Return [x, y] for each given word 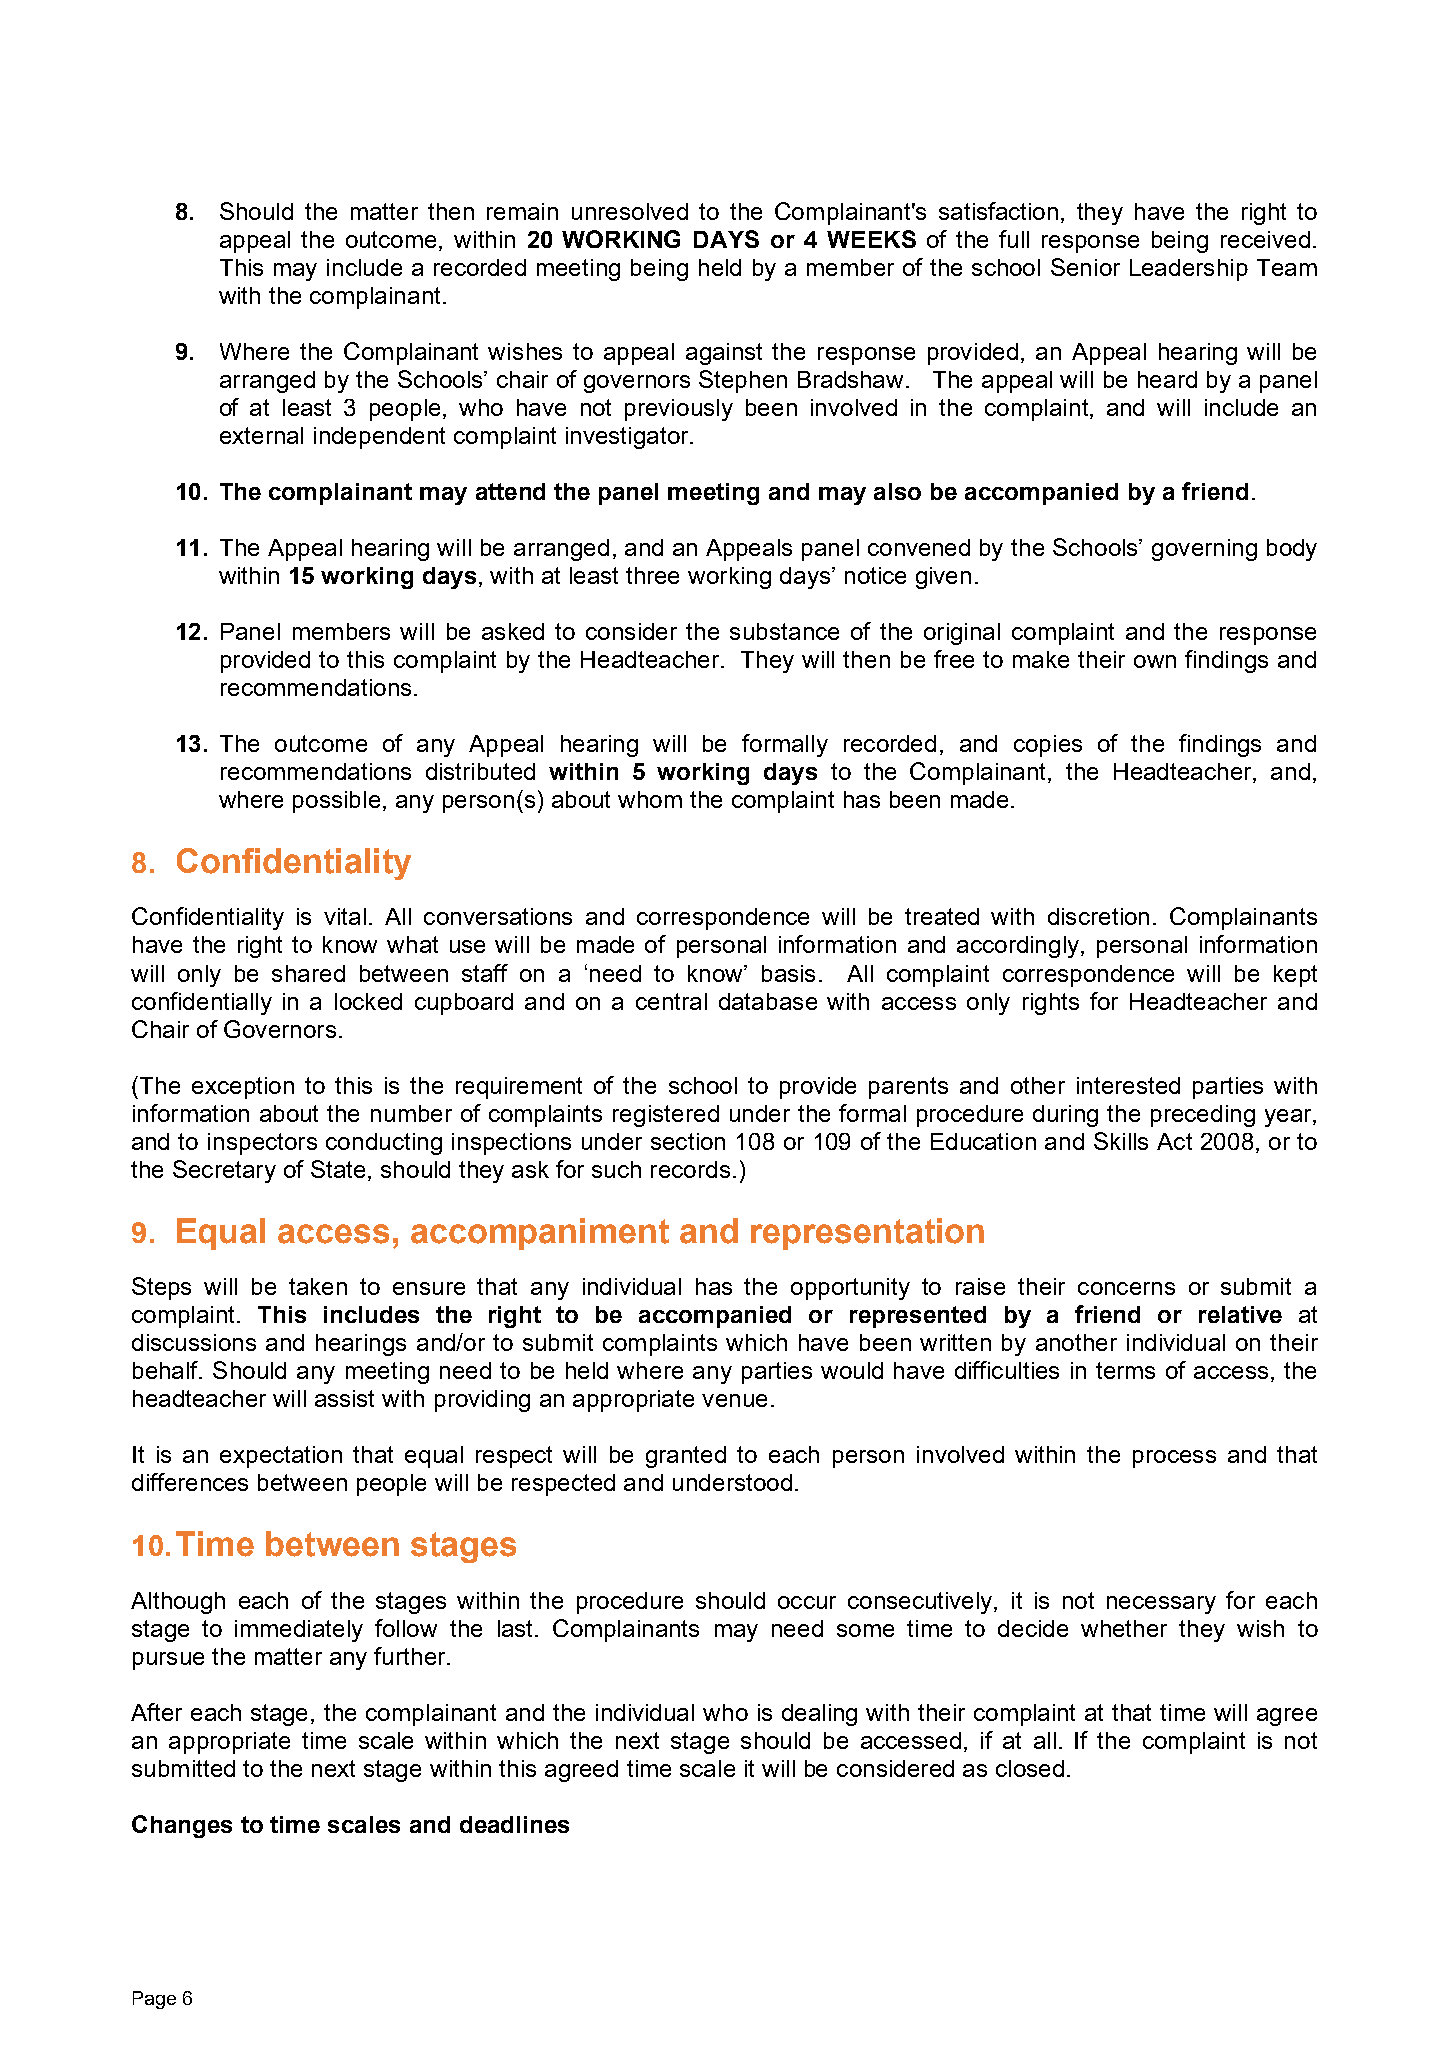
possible [336, 802]
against [724, 354]
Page [154, 2000]
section [688, 1141]
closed [1030, 1768]
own [1155, 661]
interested [1128, 1085]
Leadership [1189, 270]
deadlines [514, 1824]
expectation [281, 1457]
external [261, 435]
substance [784, 631]
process [1174, 1459]
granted [686, 1457]
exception [243, 1088]
